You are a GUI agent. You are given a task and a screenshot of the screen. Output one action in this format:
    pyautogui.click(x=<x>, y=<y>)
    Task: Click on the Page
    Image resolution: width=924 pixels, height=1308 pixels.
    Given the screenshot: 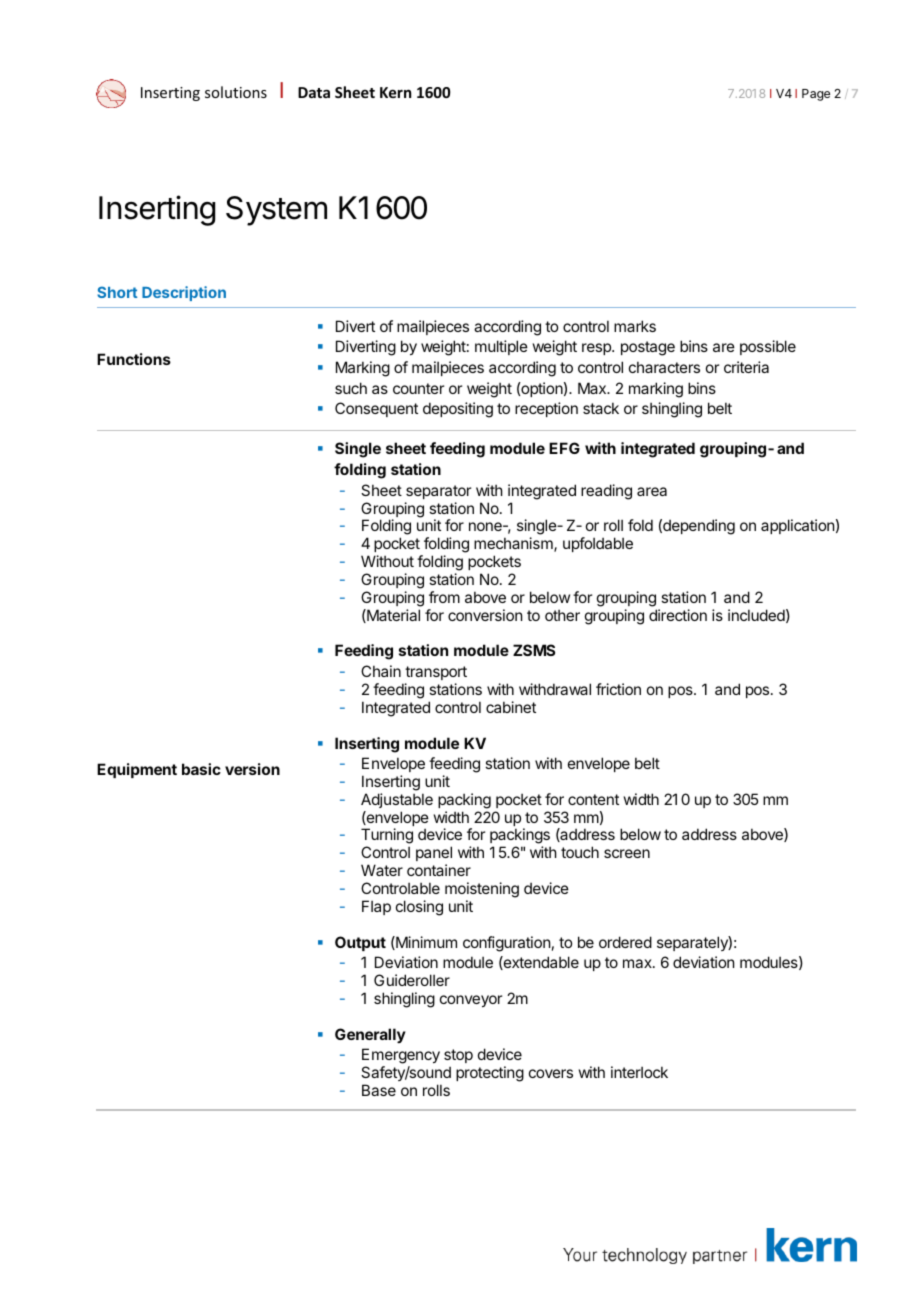 What is the action you would take?
    pyautogui.click(x=816, y=95)
